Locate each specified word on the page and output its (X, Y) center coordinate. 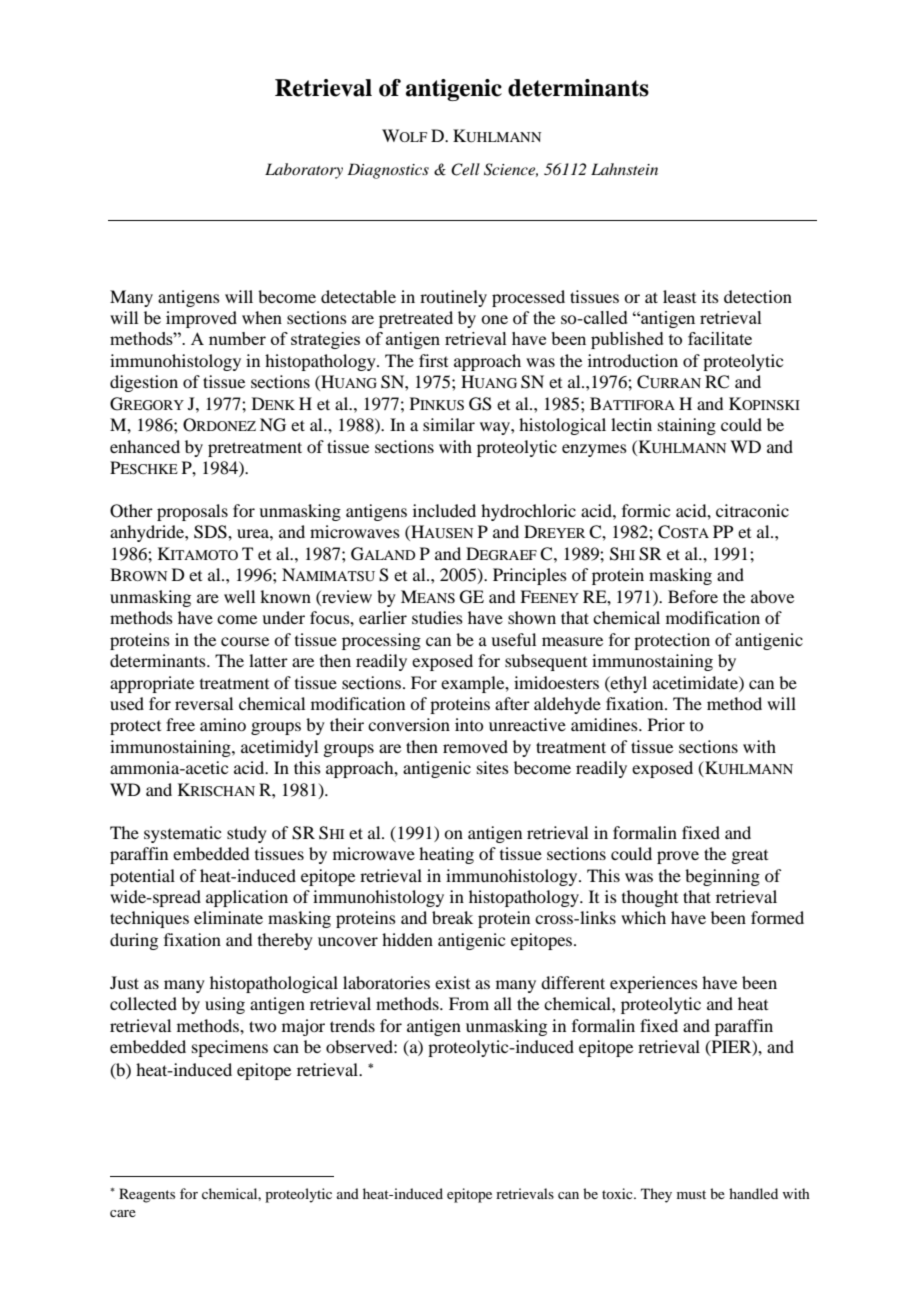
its (710, 296)
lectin (631, 424)
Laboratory (304, 171)
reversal (204, 703)
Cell (465, 169)
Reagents (147, 1195)
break (452, 917)
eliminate (228, 917)
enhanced (145, 446)
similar (449, 424)
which (643, 917)
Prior (666, 724)
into (469, 724)
